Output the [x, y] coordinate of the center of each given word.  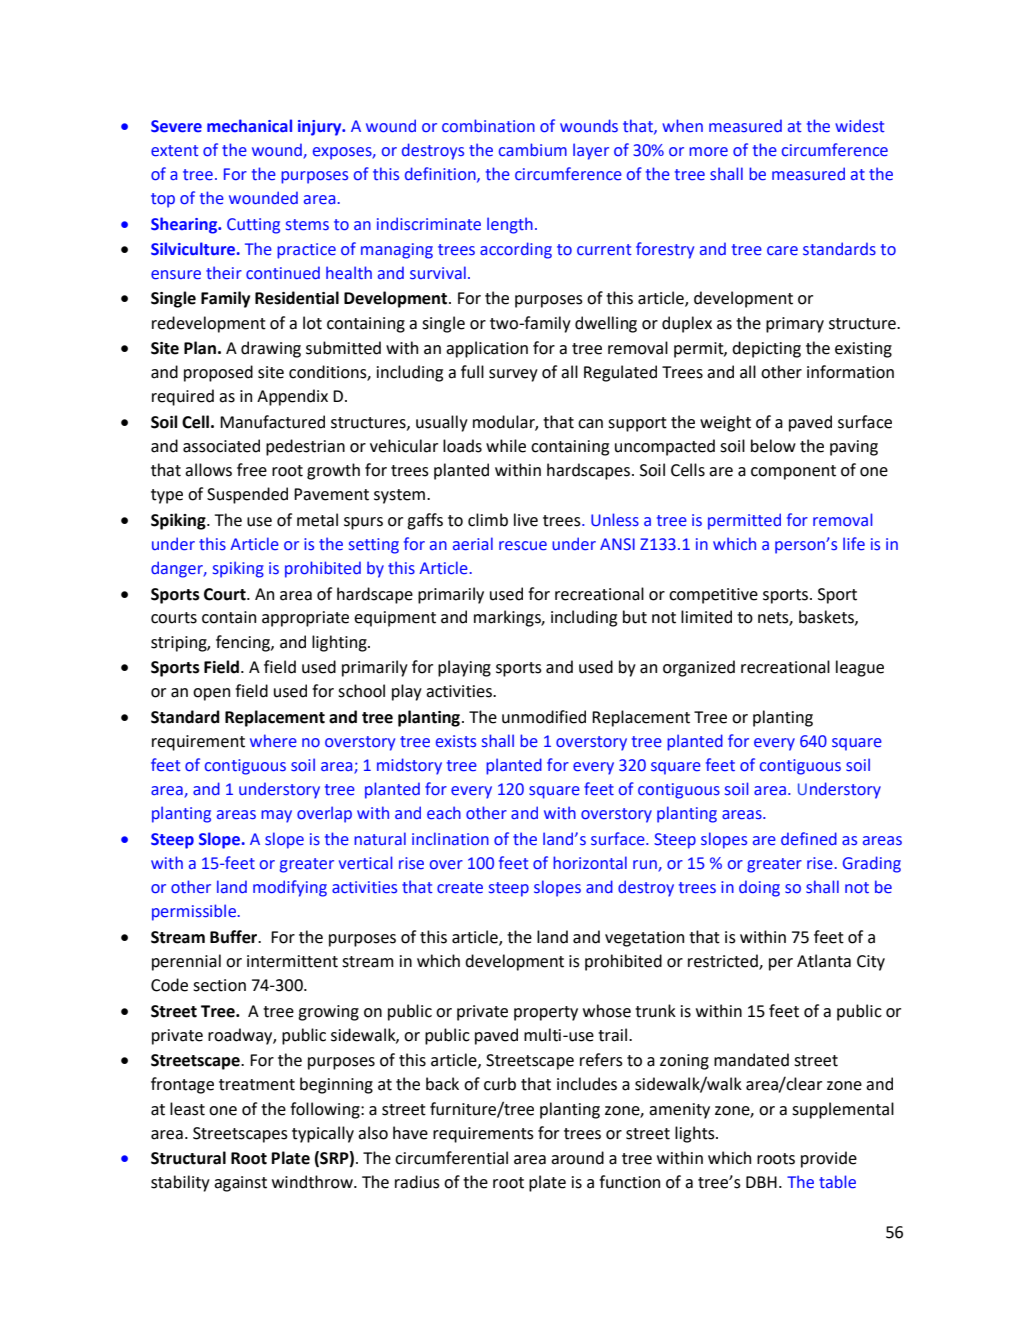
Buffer [235, 937]
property [546, 1013]
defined [809, 838]
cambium [533, 149]
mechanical [249, 126]
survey [513, 375]
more [708, 151]
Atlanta [824, 961]
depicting [766, 349]
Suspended [247, 495]
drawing [271, 349]
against [240, 1184]
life [854, 543]
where [273, 740]
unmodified [544, 717]
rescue [523, 545]
